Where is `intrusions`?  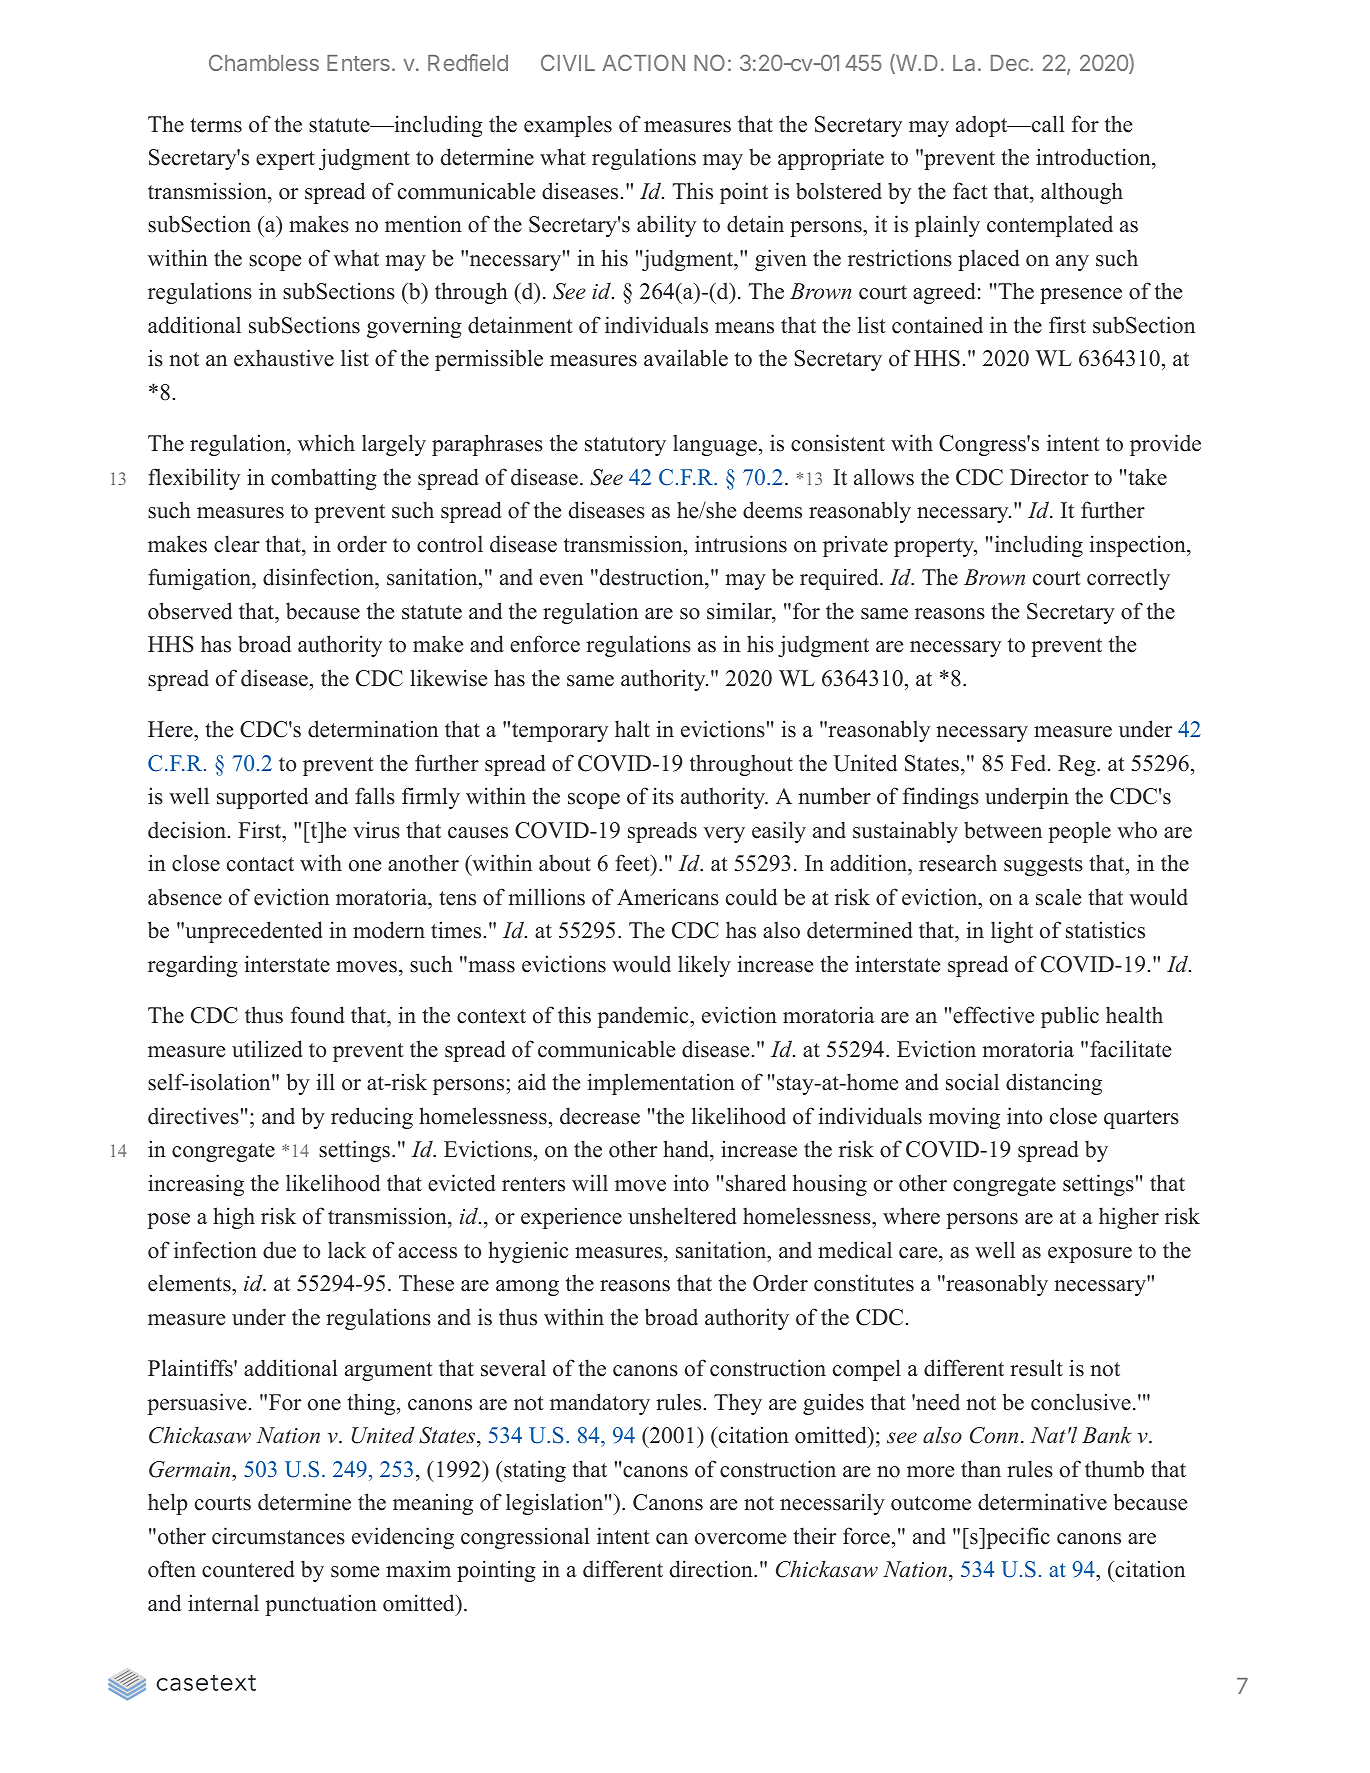
intrusions is located at coordinates (741, 544).
